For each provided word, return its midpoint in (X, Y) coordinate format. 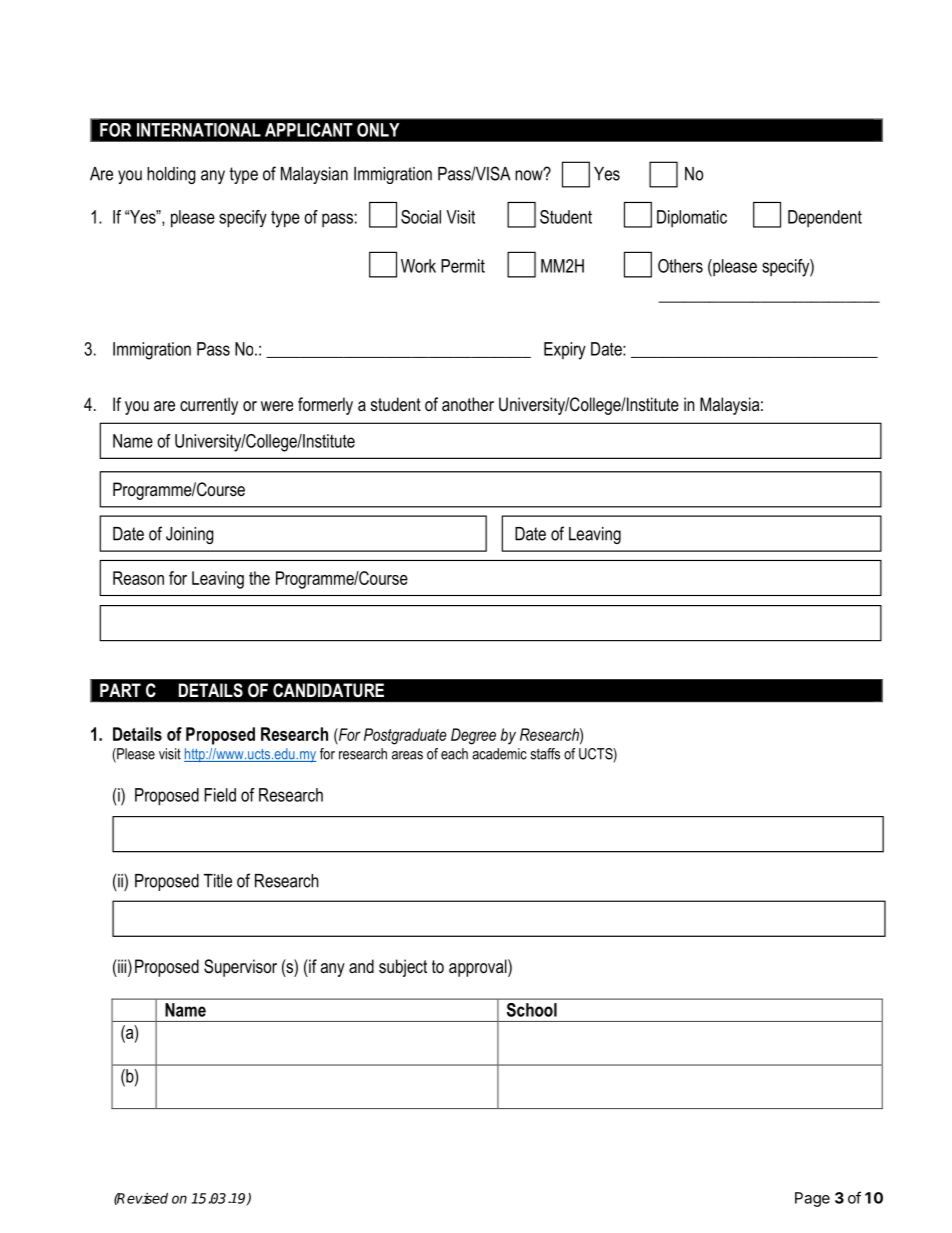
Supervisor (240, 968)
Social (421, 217)
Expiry (565, 351)
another (468, 404)
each (454, 754)
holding (171, 175)
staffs (545, 754)
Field (220, 795)
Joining (190, 535)
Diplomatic (692, 218)
